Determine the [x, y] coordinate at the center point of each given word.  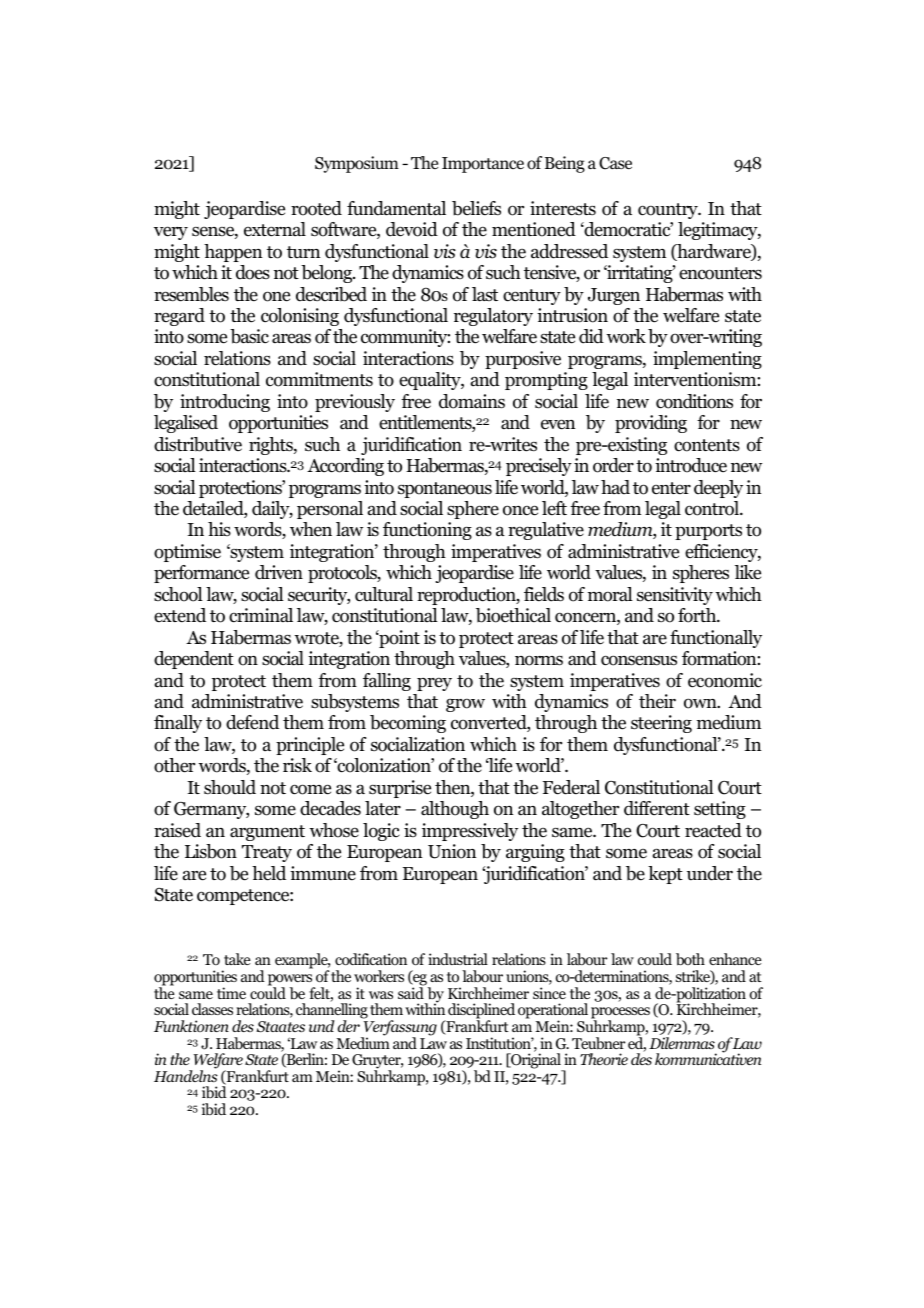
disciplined [480, 1012]
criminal [261, 615]
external [275, 229]
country [669, 211]
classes [212, 1009]
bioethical [513, 615]
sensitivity [675, 596]
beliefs [476, 208]
